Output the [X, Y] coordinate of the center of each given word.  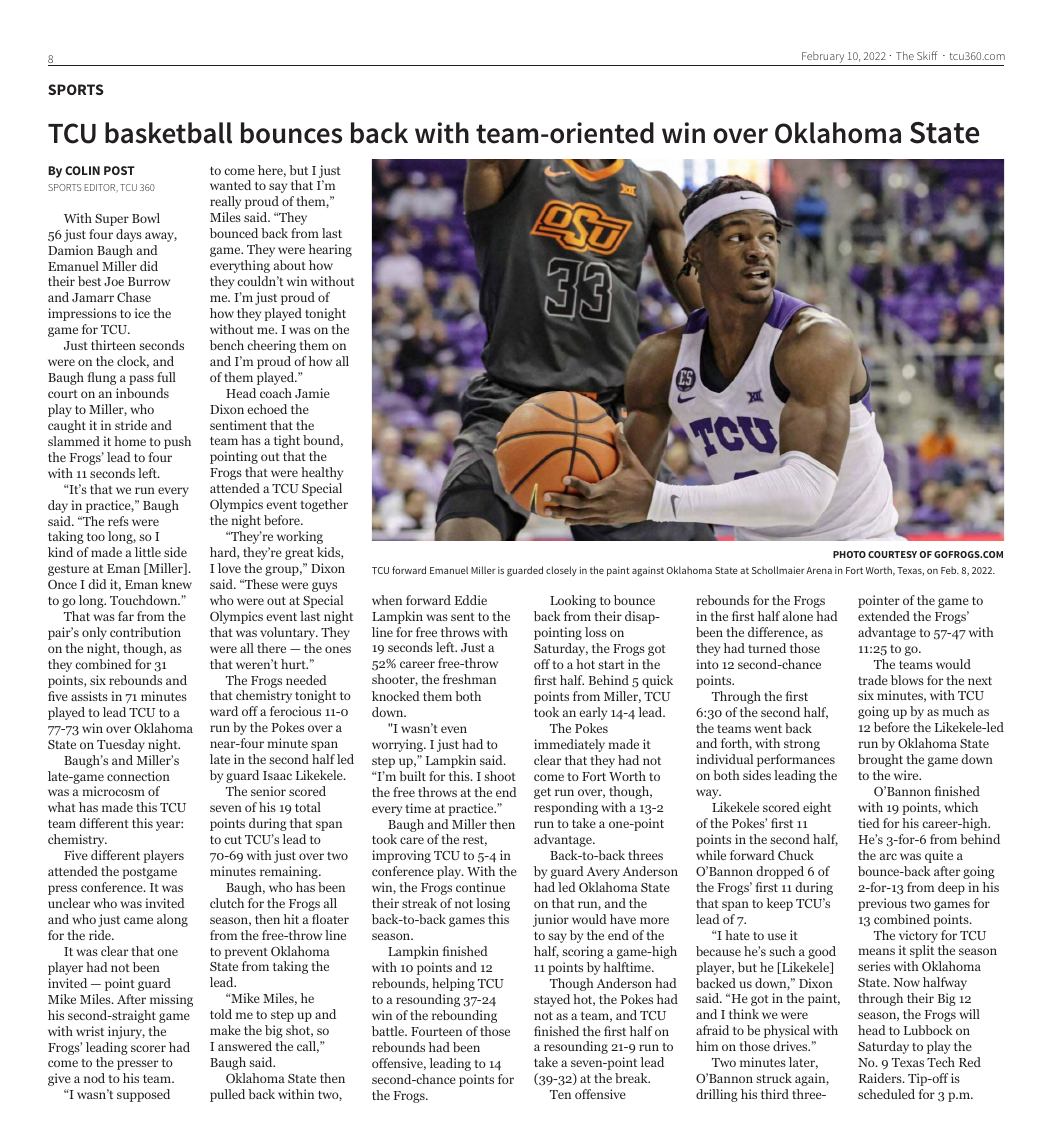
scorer [148, 1048]
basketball [168, 133]
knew [177, 584]
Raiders [881, 1078]
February [823, 58]
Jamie [312, 393]
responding [566, 808]
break [632, 1078]
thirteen [113, 345]
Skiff [927, 55]
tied [869, 823]
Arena [819, 570]
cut [233, 840]
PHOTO [849, 554]
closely [561, 571]
